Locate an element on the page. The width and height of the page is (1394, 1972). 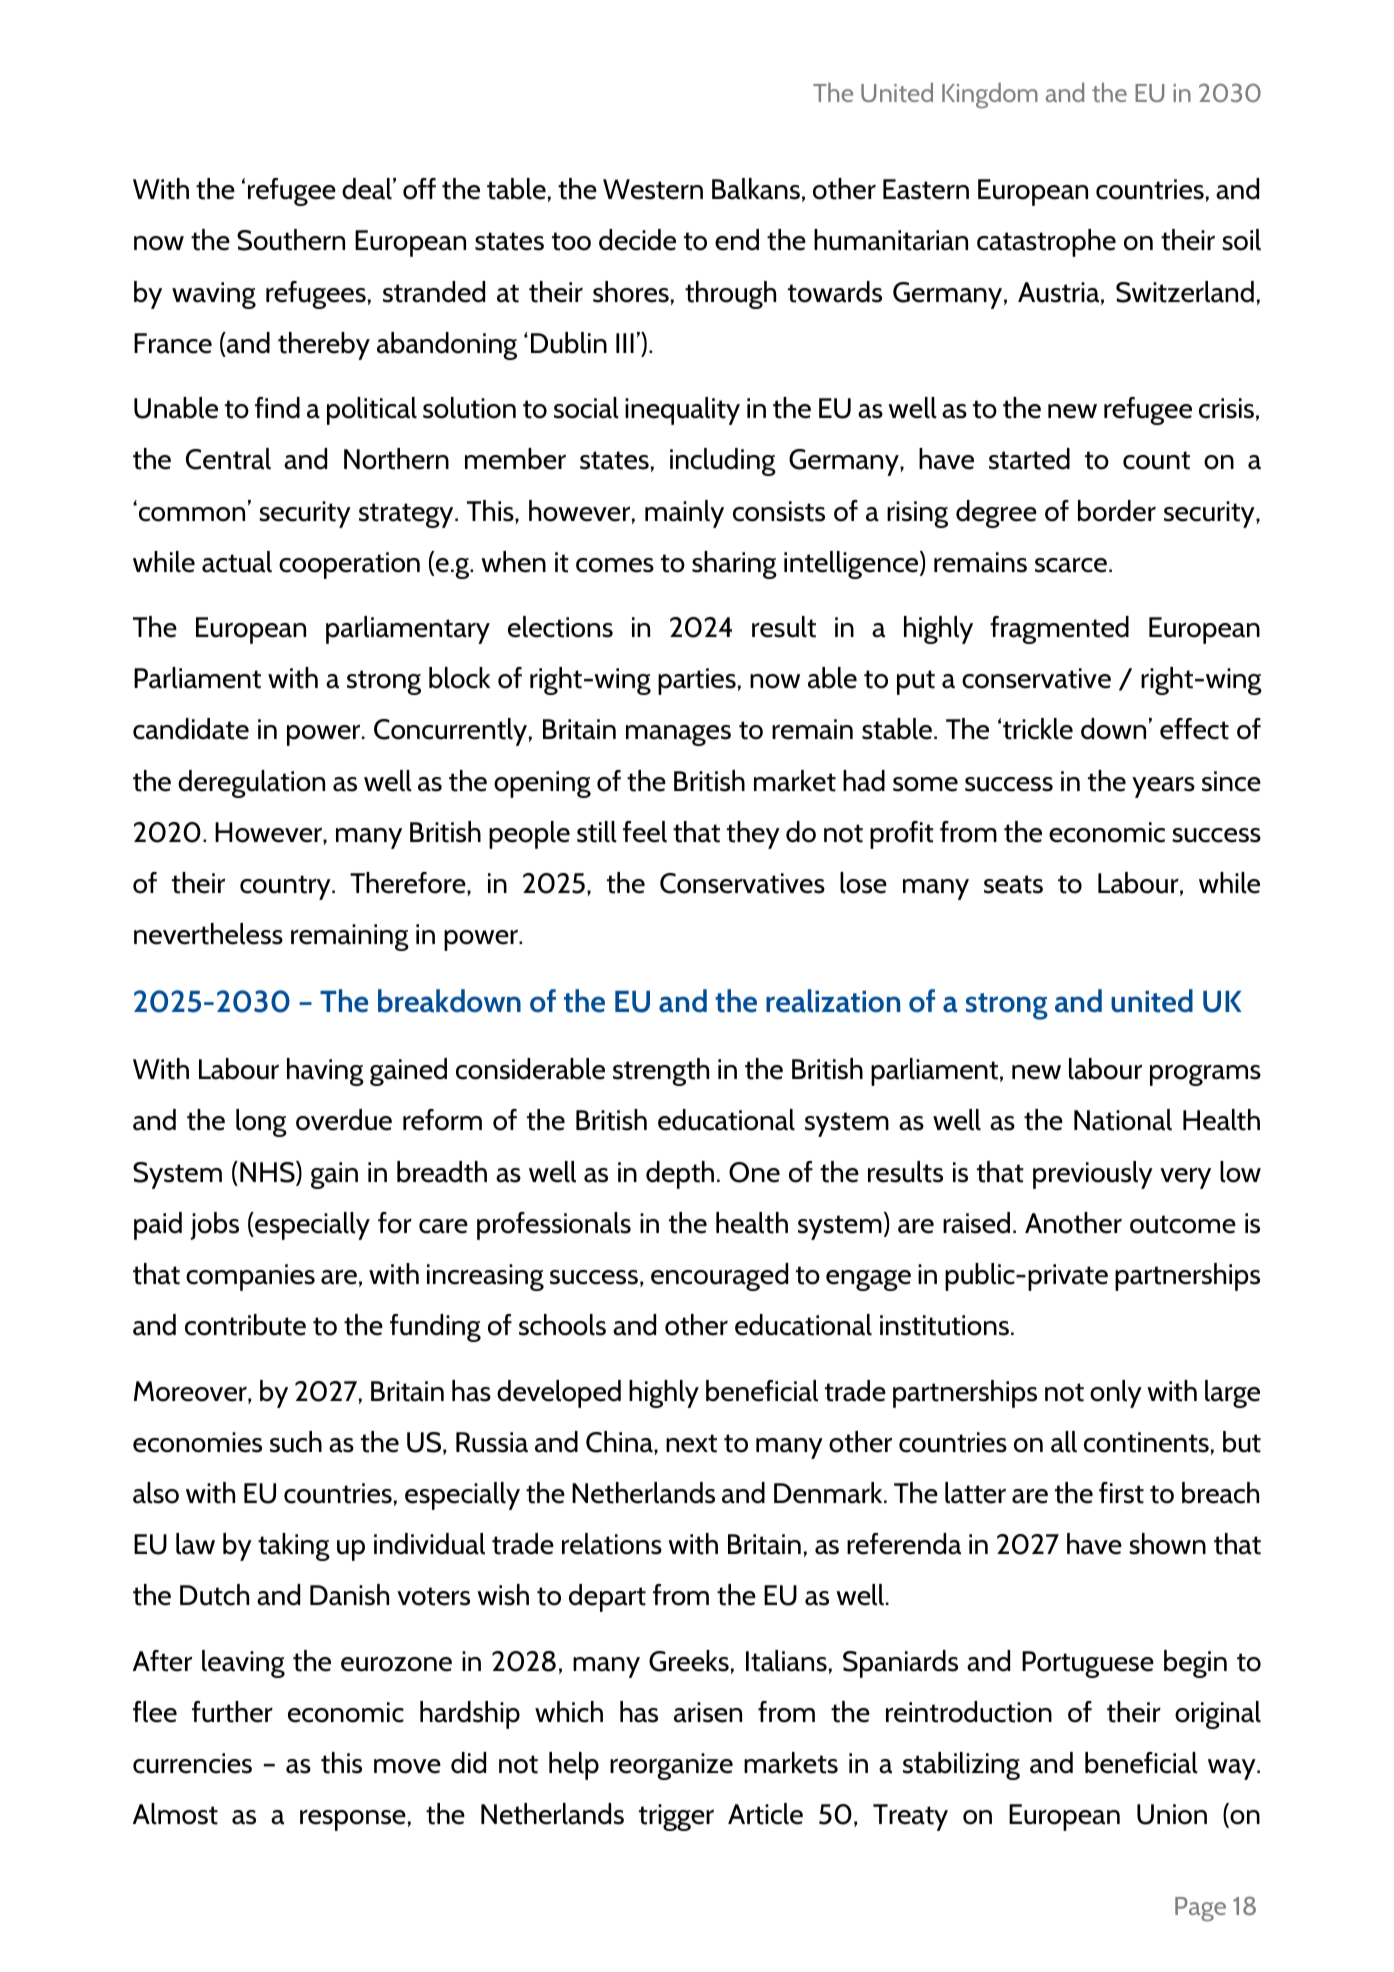
trigger is located at coordinates (676, 1817).
